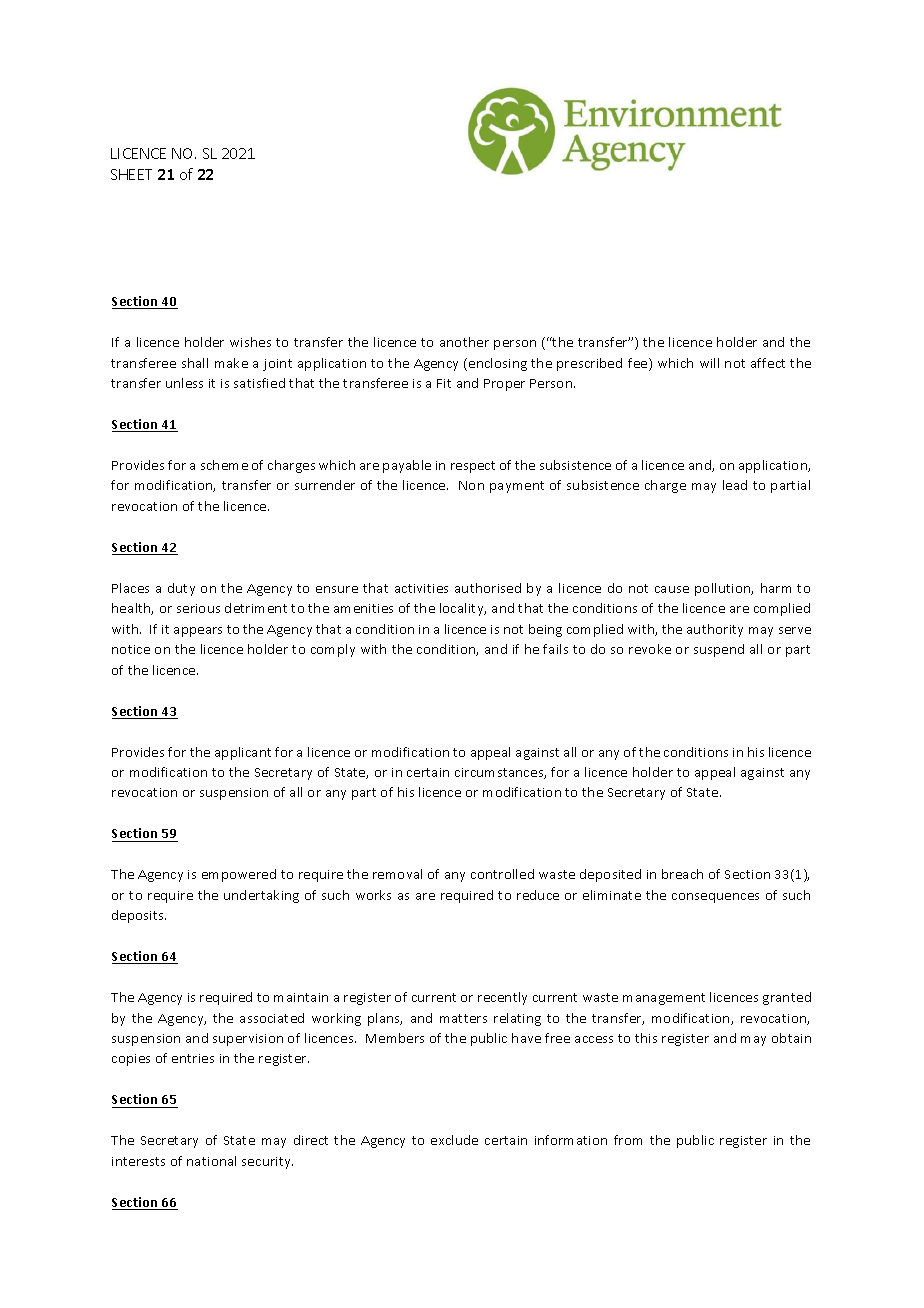 This screenshot has height=1308, width=924. What do you see at coordinates (735, 485) in the screenshot?
I see `lead` at bounding box center [735, 485].
